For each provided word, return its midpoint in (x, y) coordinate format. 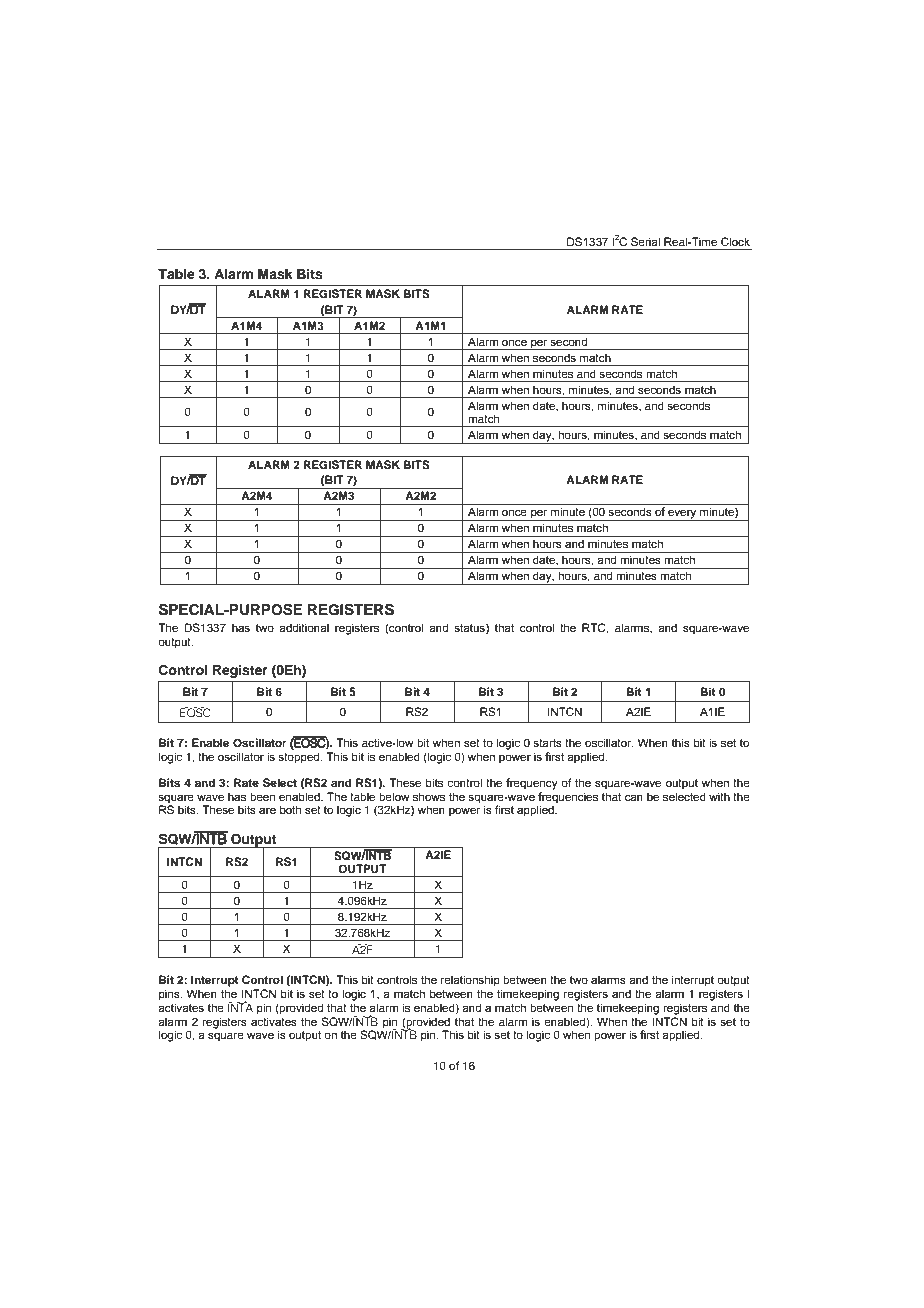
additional (304, 627)
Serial (645, 241)
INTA (240, 1006)
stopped (300, 758)
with (719, 796)
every (682, 515)
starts (547, 743)
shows (429, 796)
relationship (470, 981)
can (634, 797)
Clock (735, 241)
